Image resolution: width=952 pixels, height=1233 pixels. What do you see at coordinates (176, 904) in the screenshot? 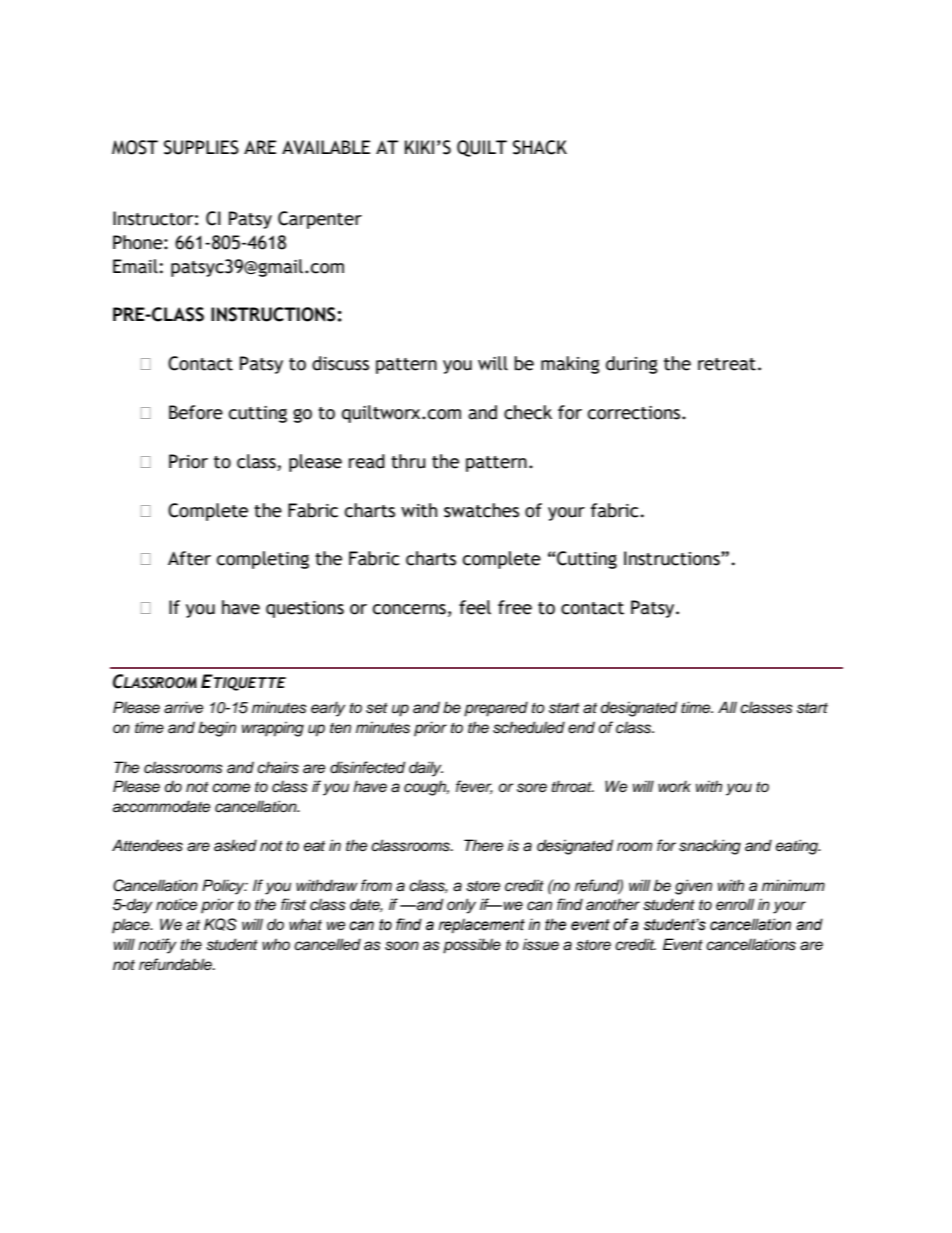
I see `notice` at bounding box center [176, 904].
